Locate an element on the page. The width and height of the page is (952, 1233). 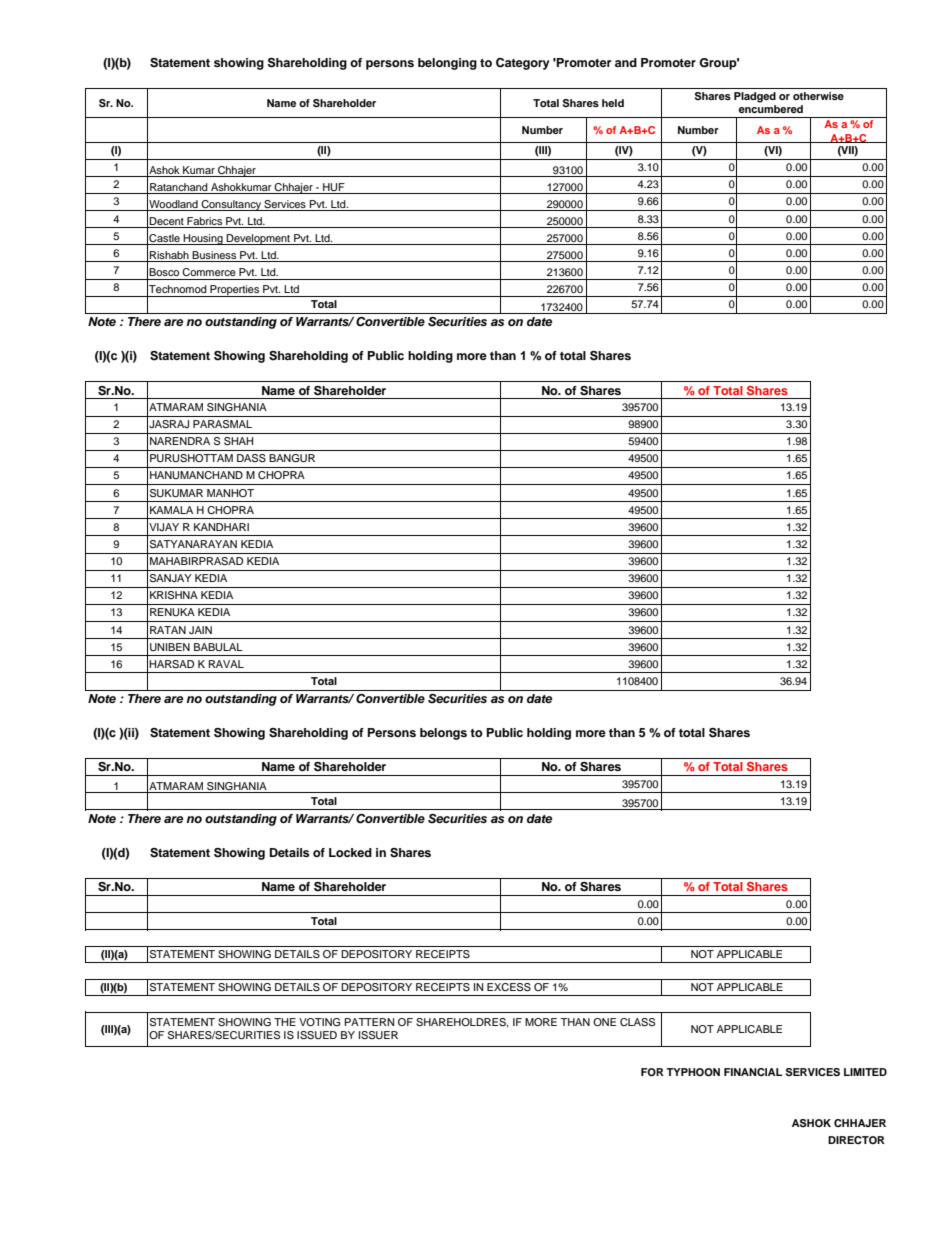
FINANCIAL is located at coordinates (753, 1072).
